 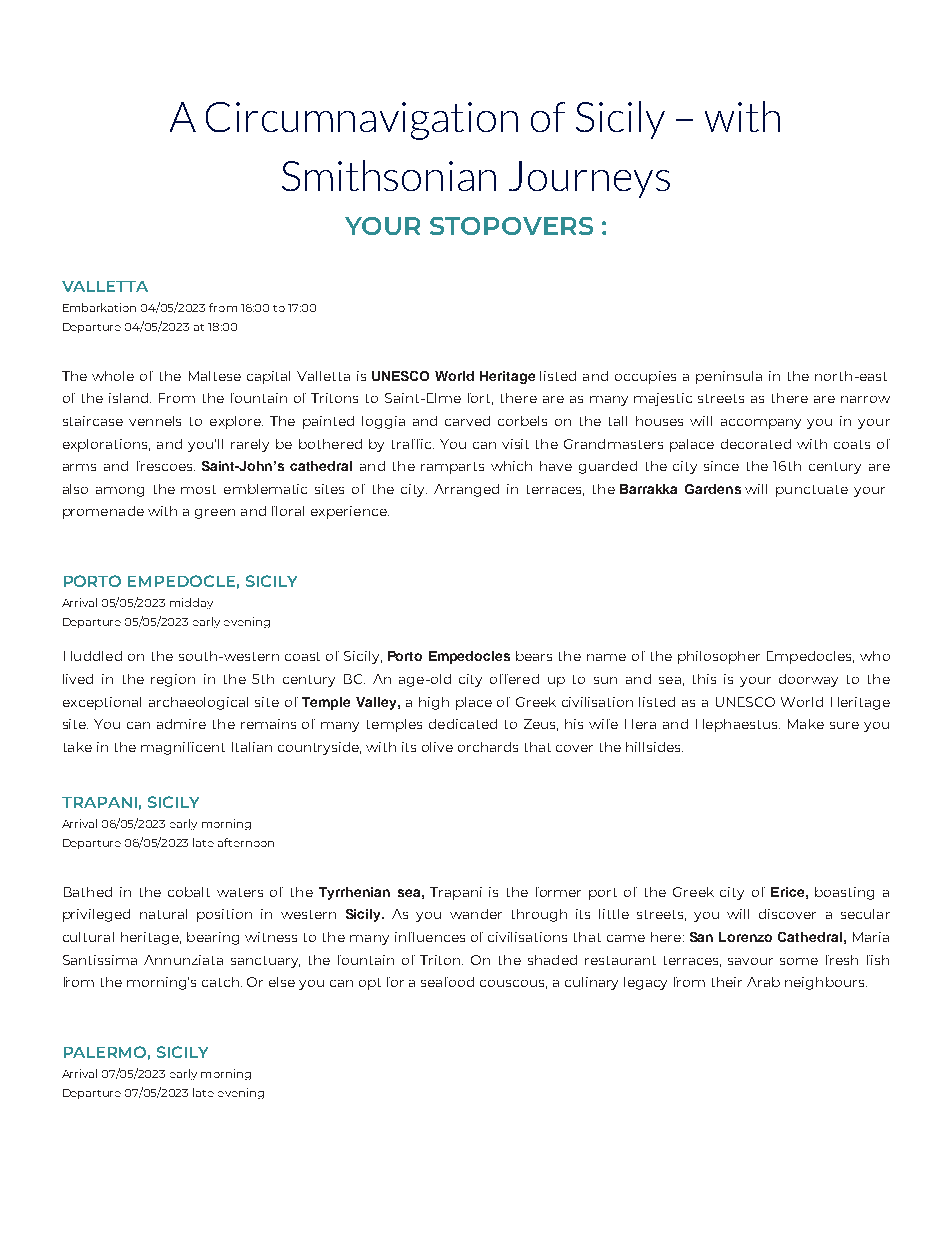 I want to click on punctuate, so click(x=812, y=491).
